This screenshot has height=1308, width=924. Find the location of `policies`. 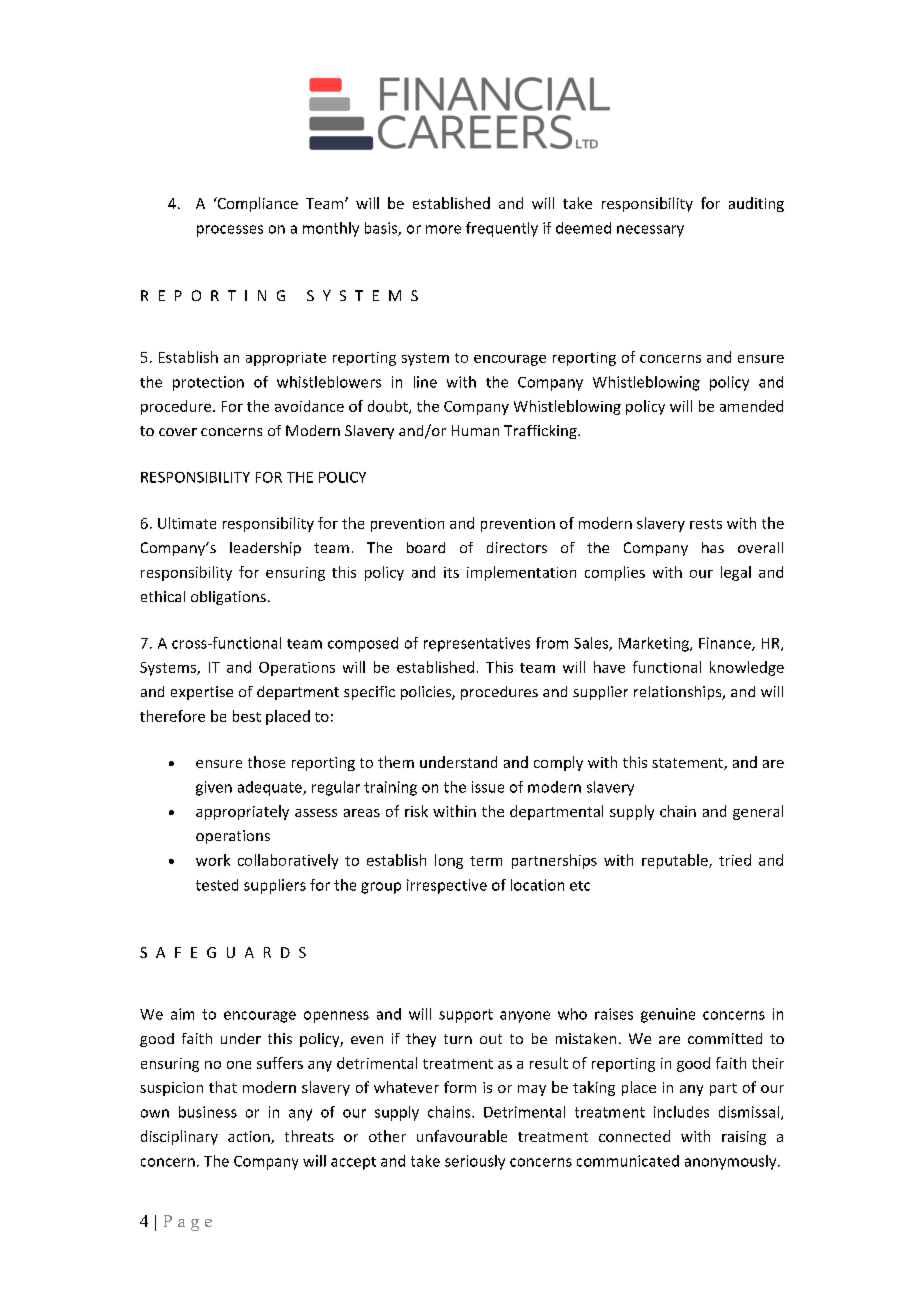

policies is located at coordinates (427, 693).
